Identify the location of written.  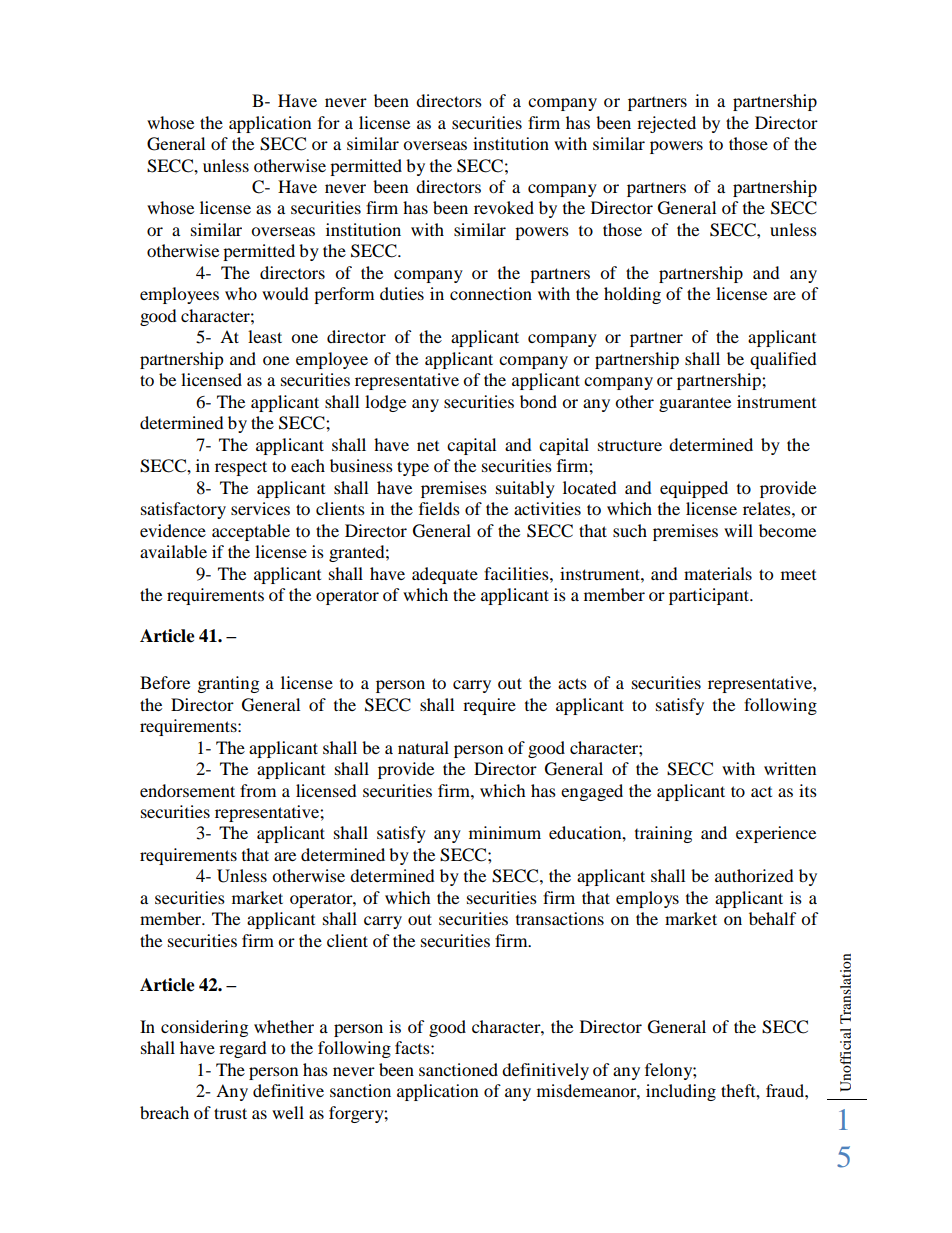
(790, 768).
